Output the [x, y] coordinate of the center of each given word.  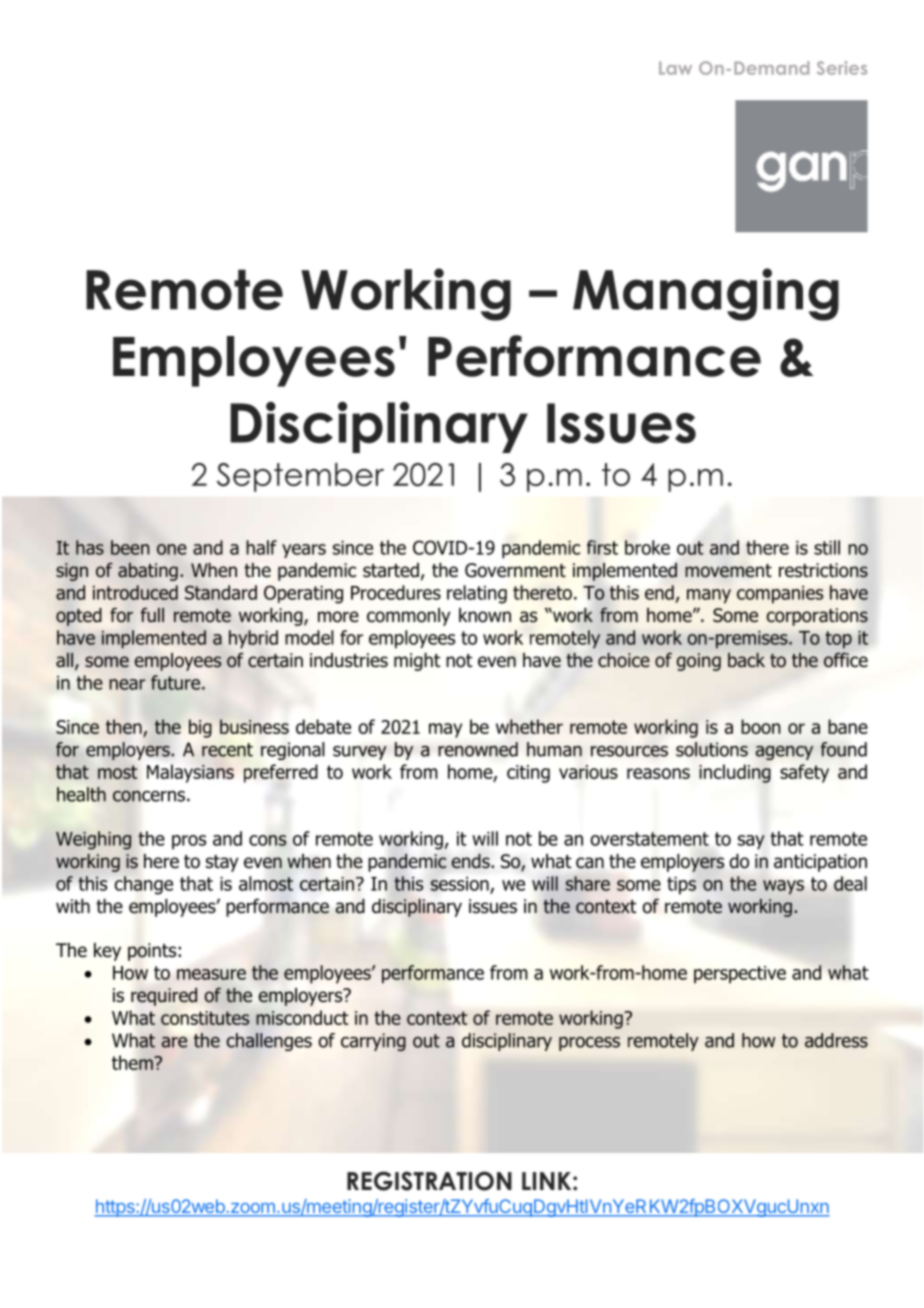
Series [842, 68]
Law [675, 68]
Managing [706, 294]
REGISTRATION [429, 1181]
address [836, 1040]
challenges [269, 1042]
